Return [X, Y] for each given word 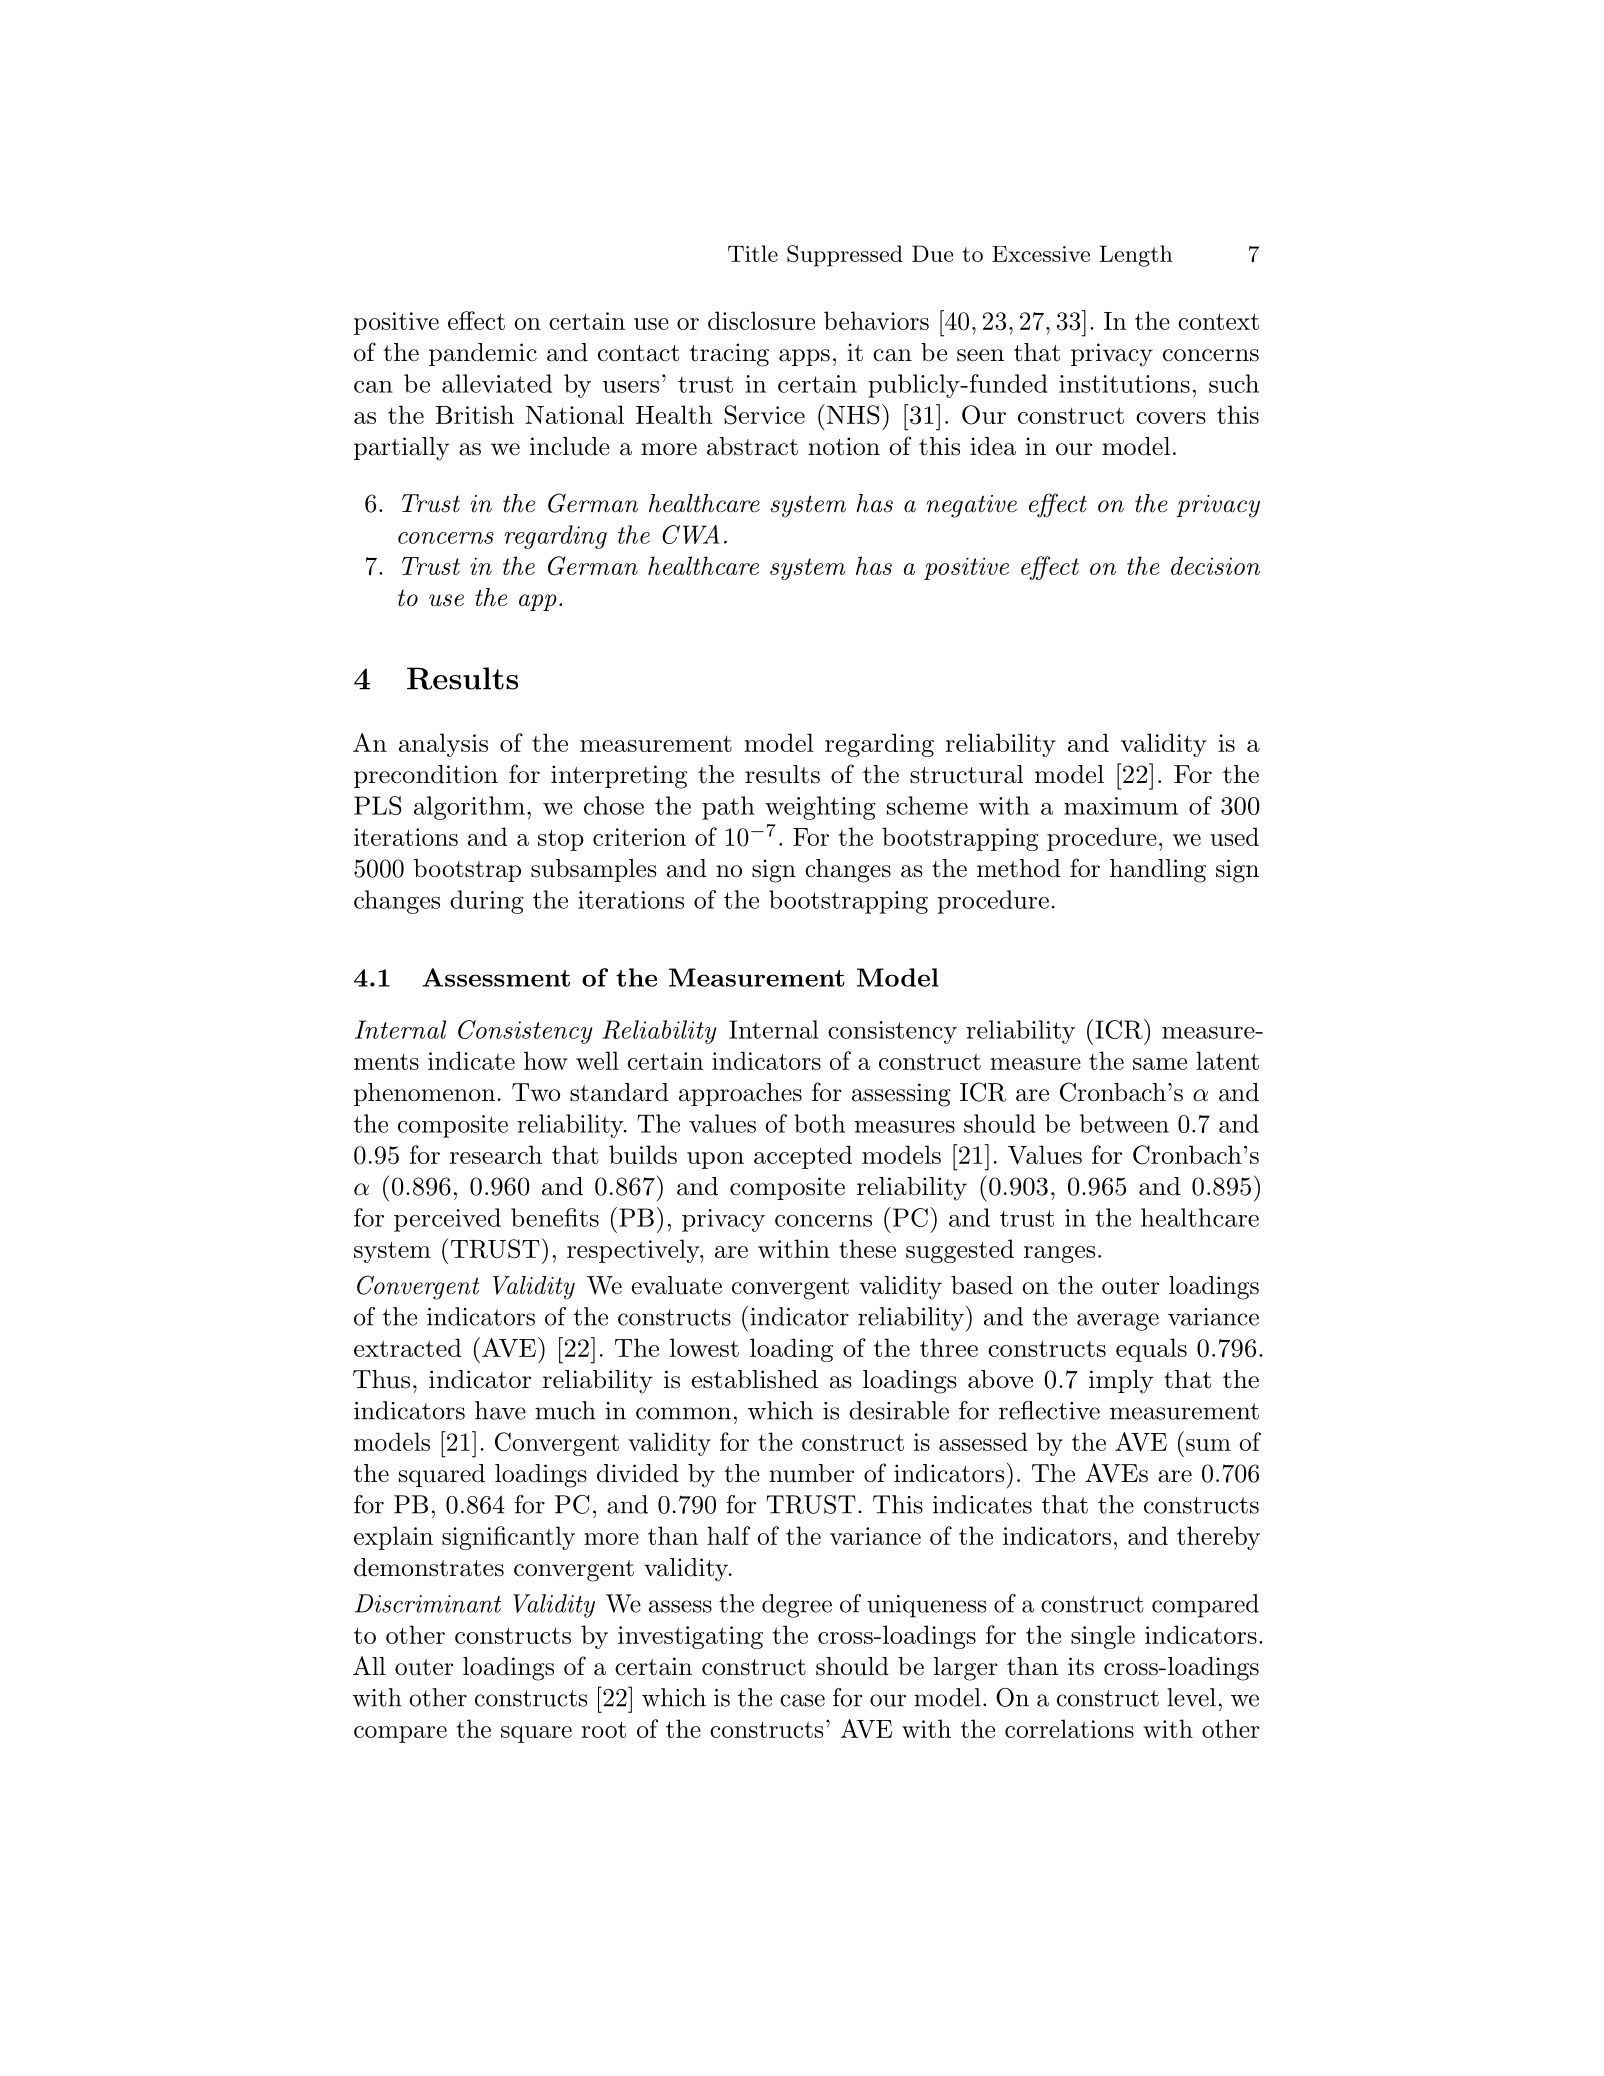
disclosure [761, 320]
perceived [447, 1220]
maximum [1121, 806]
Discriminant [428, 1603]
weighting [820, 808]
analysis [443, 745]
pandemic [483, 354]
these [867, 1248]
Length [1136, 256]
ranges [1059, 1254]
